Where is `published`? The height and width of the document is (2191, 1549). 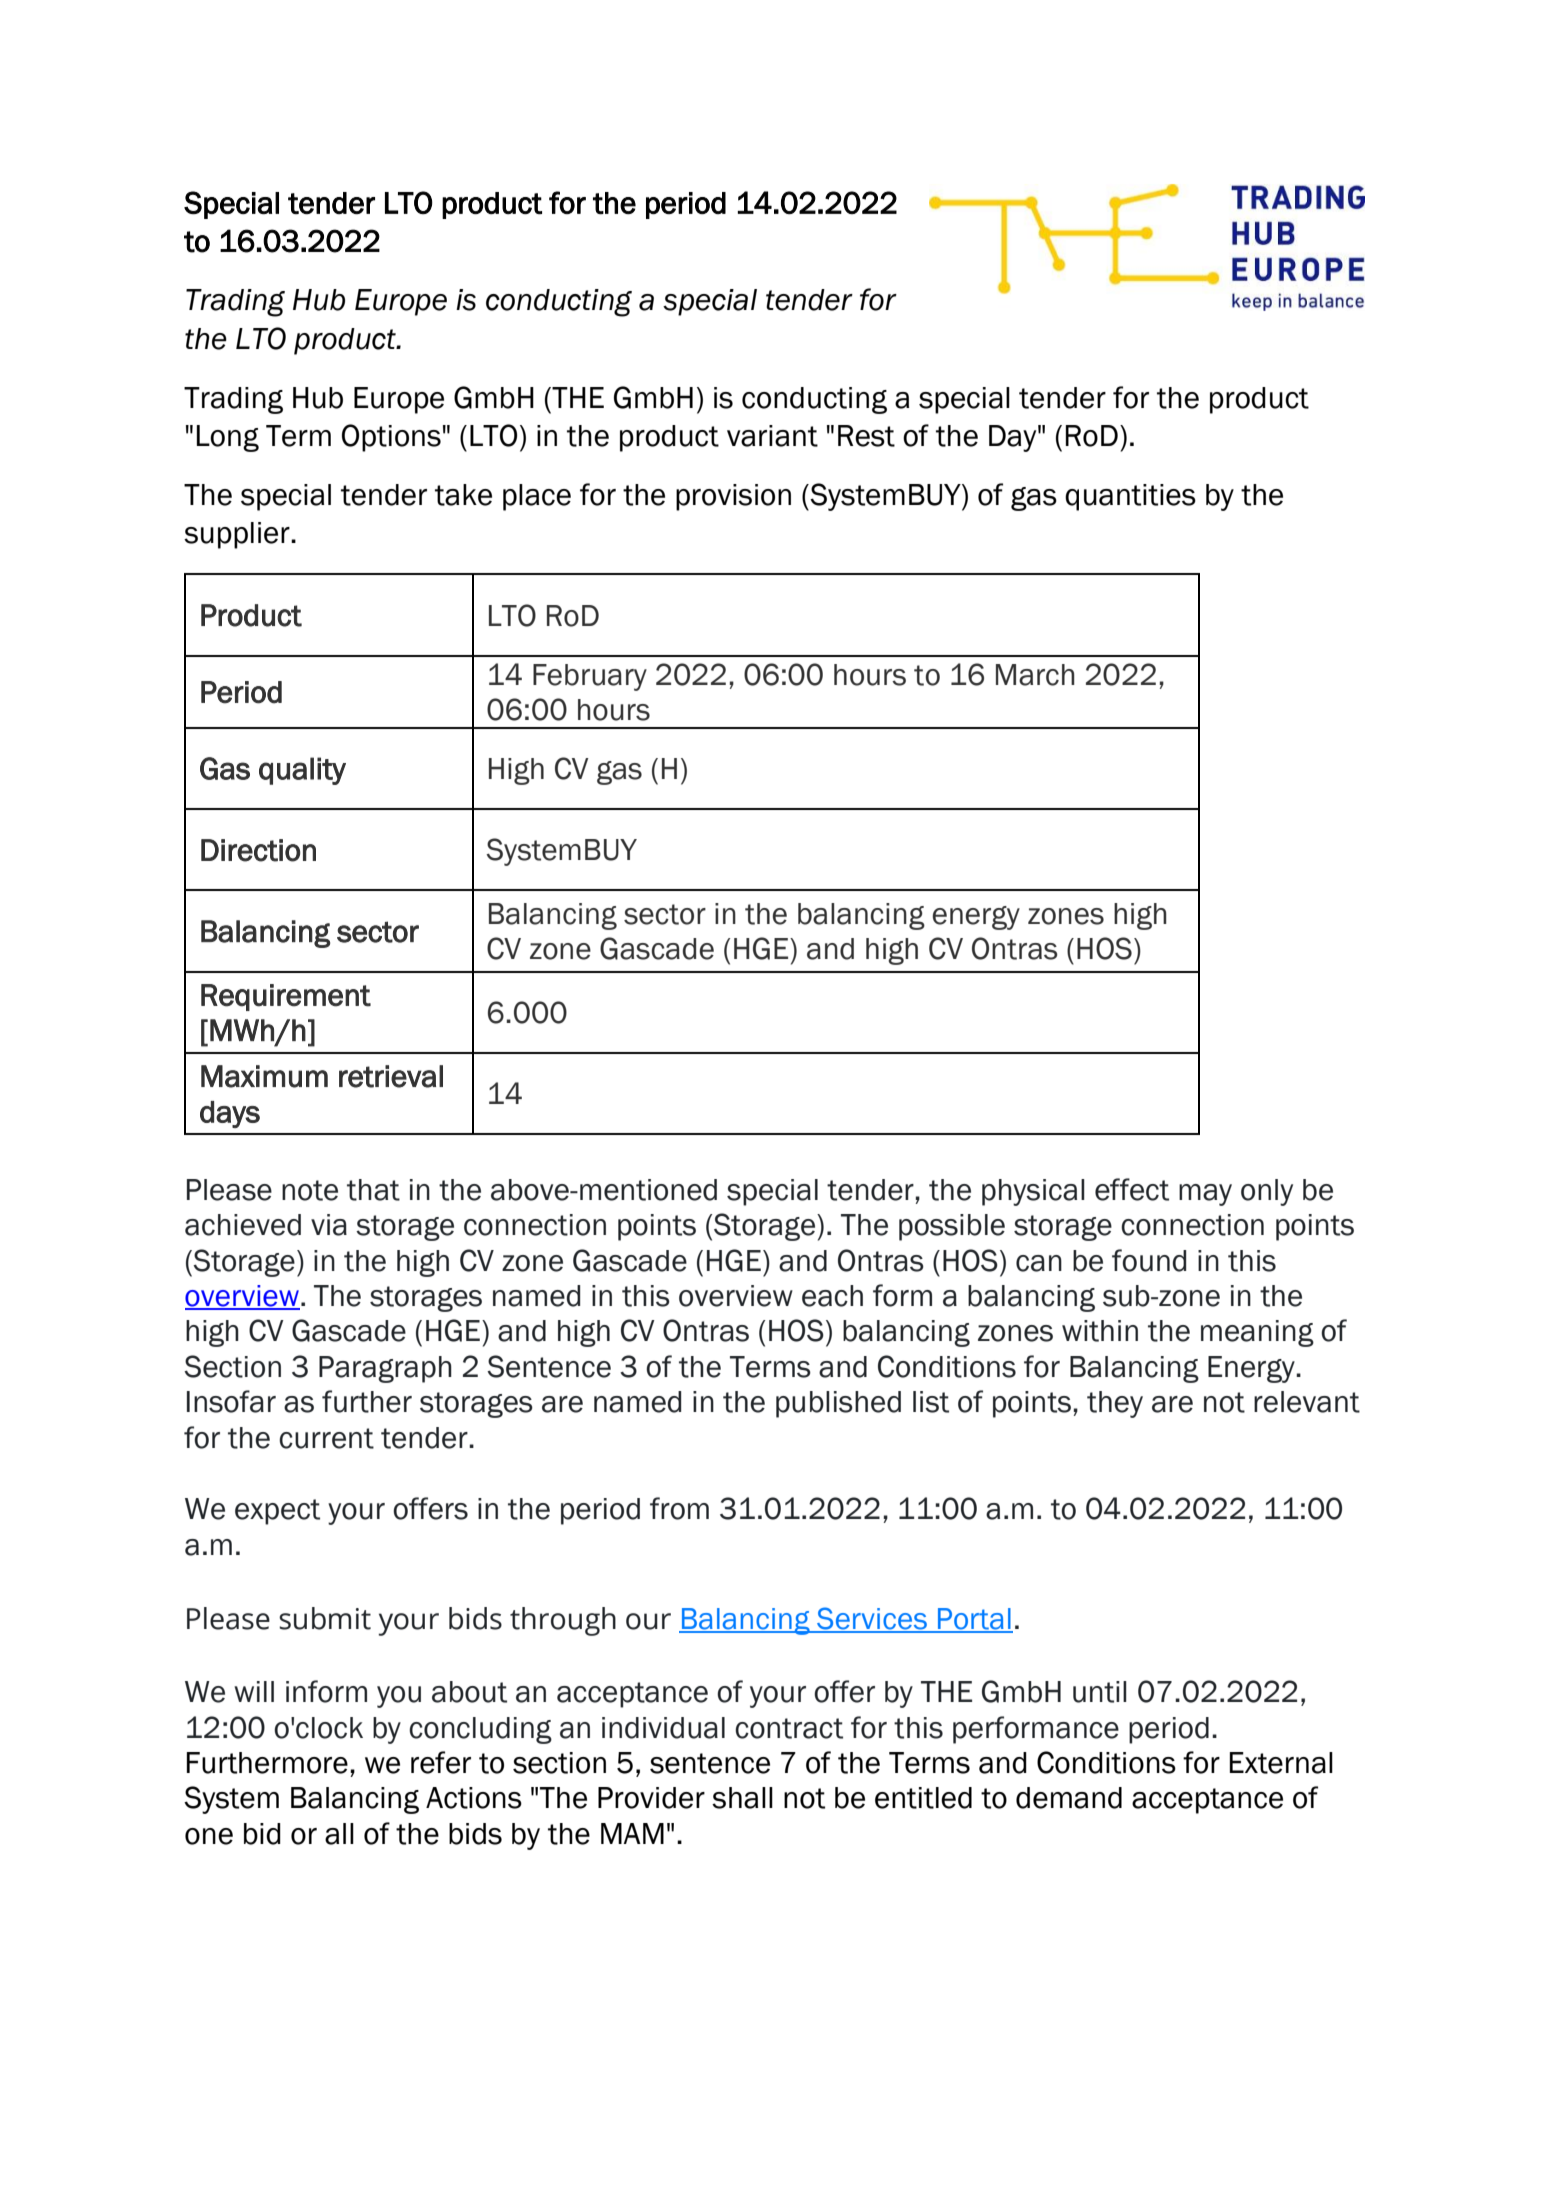
published is located at coordinates (838, 1404).
